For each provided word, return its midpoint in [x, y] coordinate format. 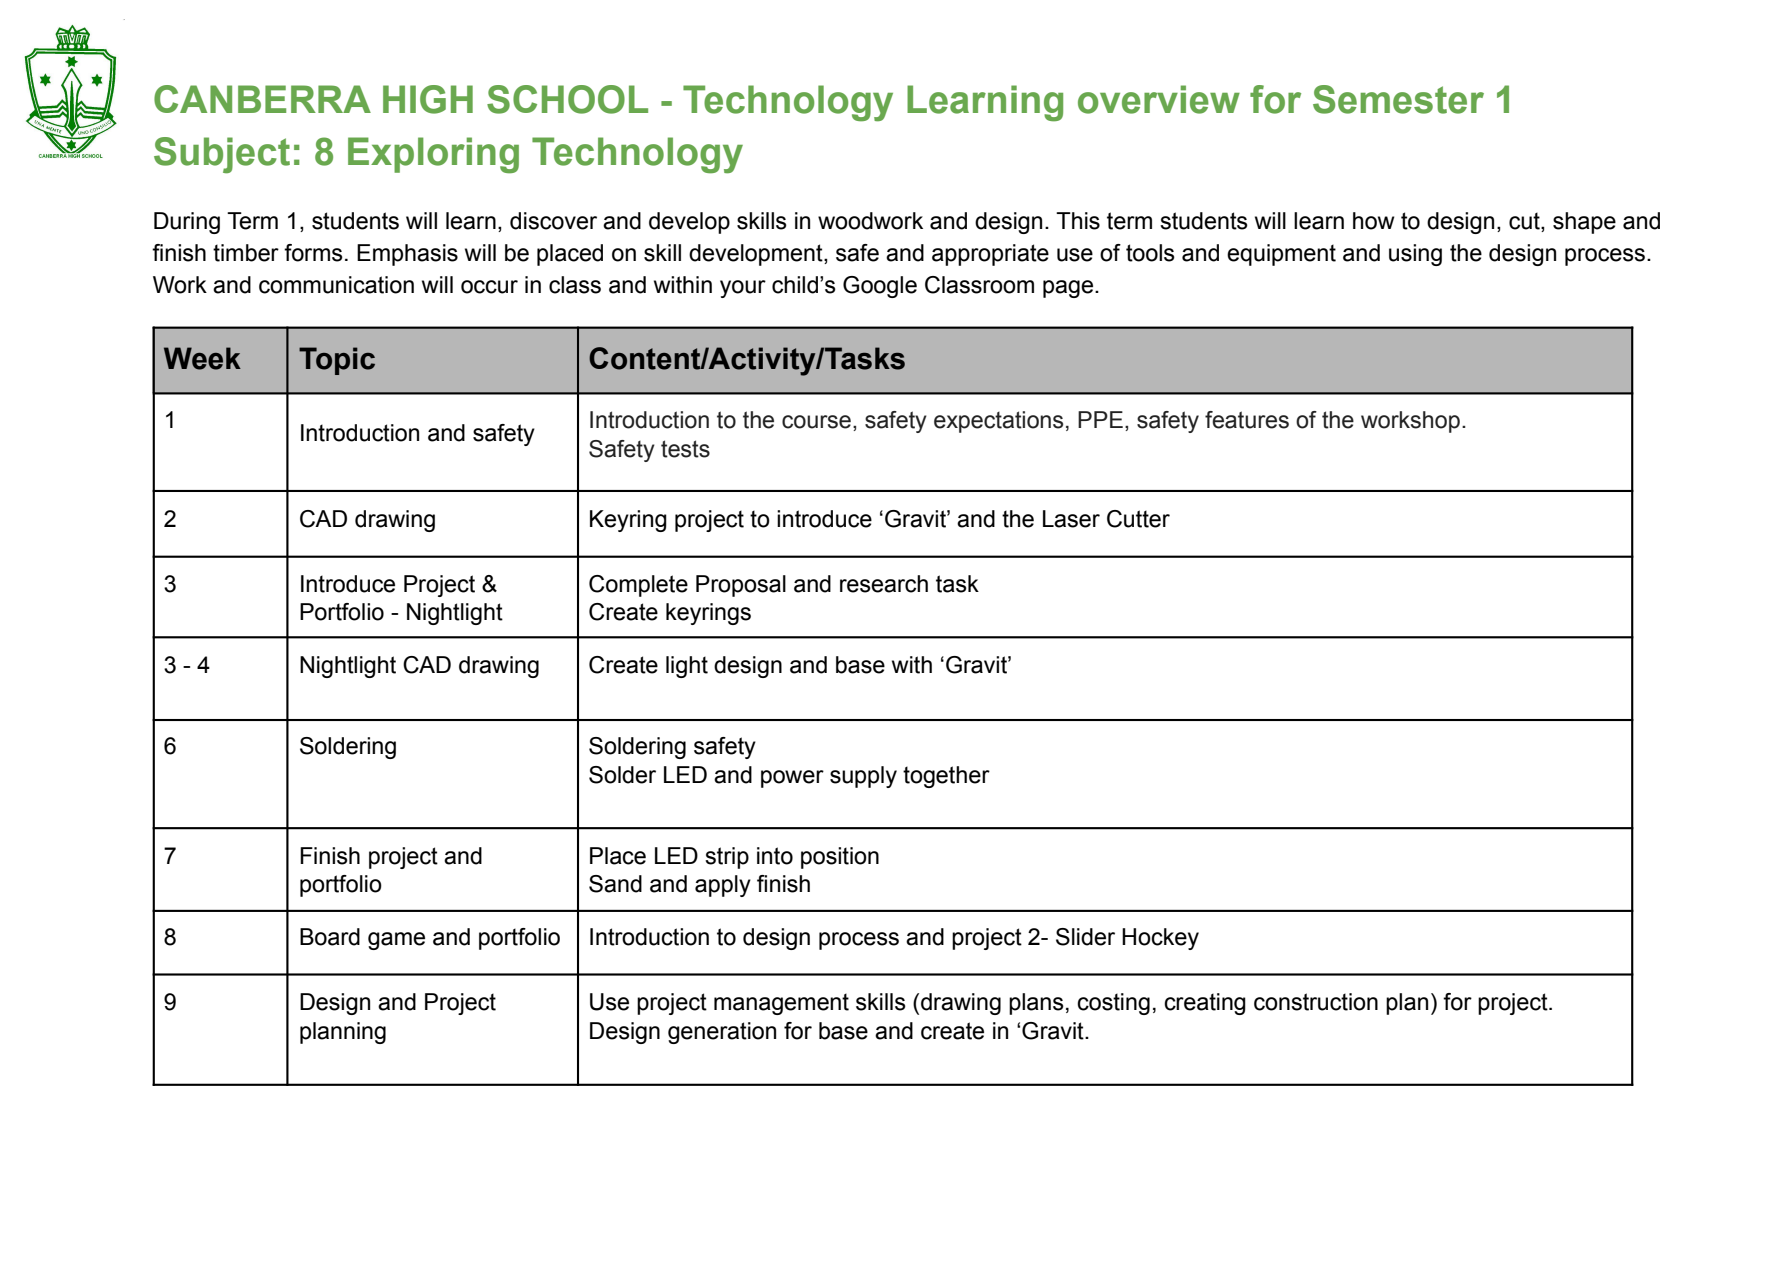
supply [863, 777]
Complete [638, 586]
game [396, 941]
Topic [337, 361]
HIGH [428, 99]
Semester [1398, 99]
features [1247, 420]
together [946, 777]
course [816, 422]
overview [1159, 99]
